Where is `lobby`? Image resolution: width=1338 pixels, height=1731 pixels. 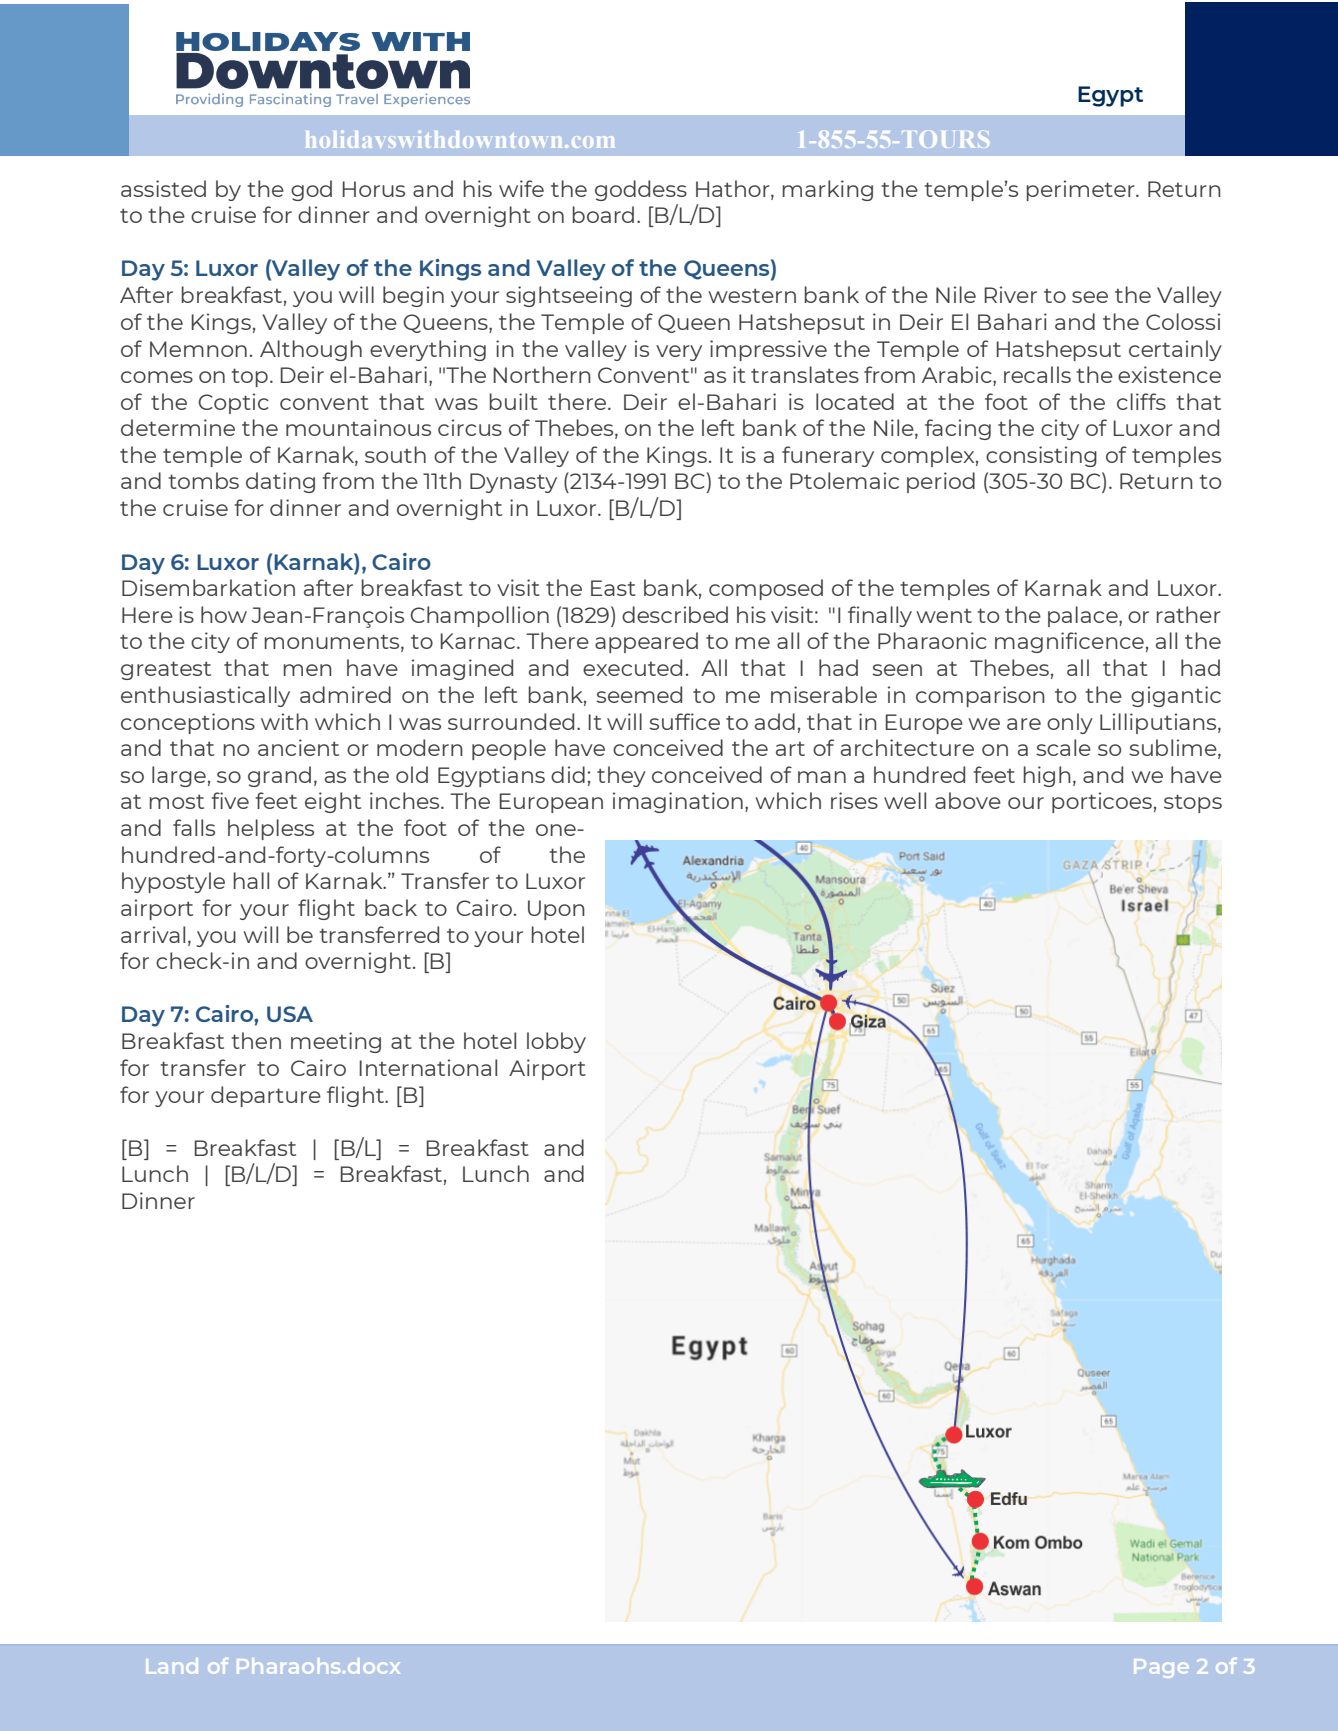 lobby is located at coordinates (556, 1042).
